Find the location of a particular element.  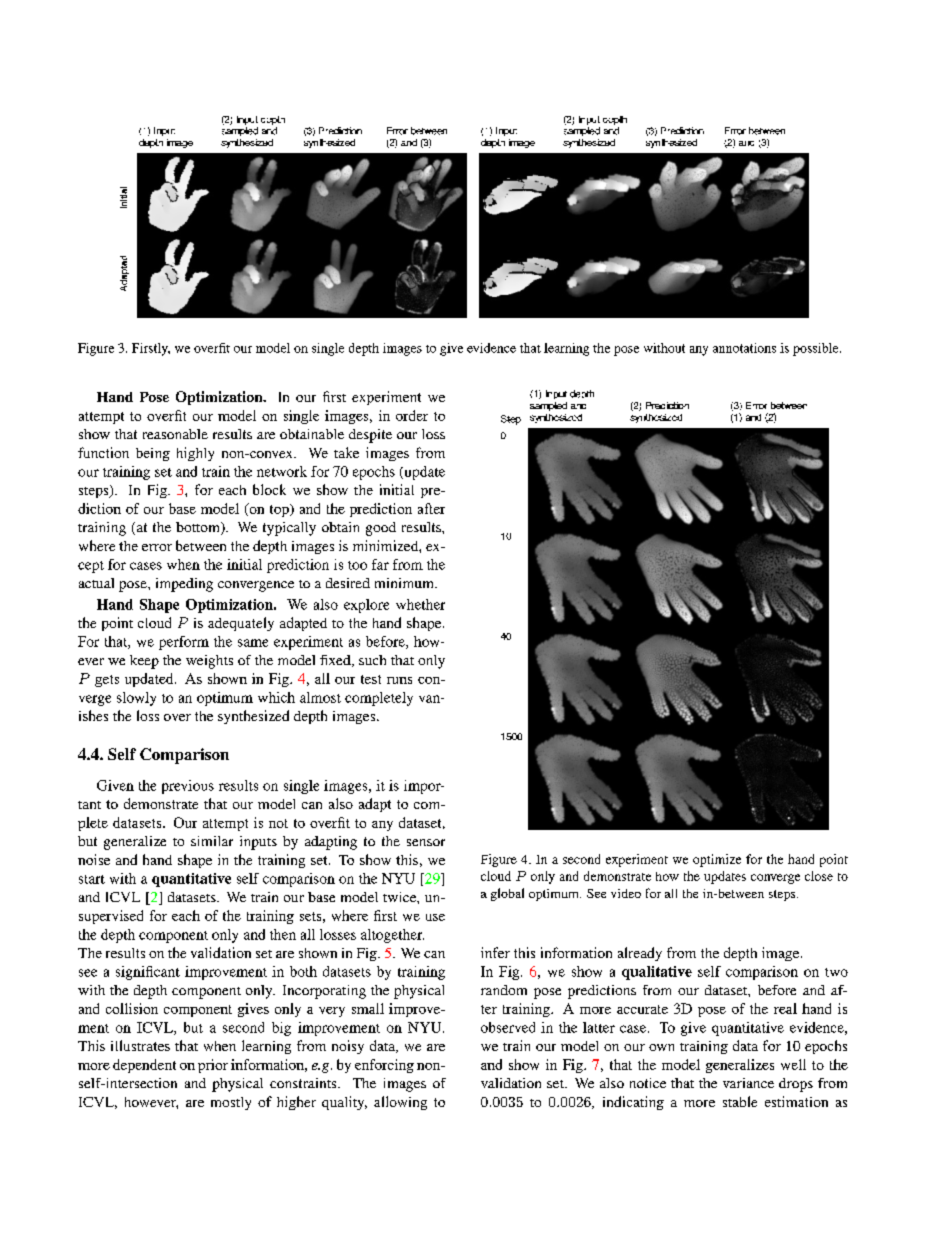

order is located at coordinates (412, 415).
